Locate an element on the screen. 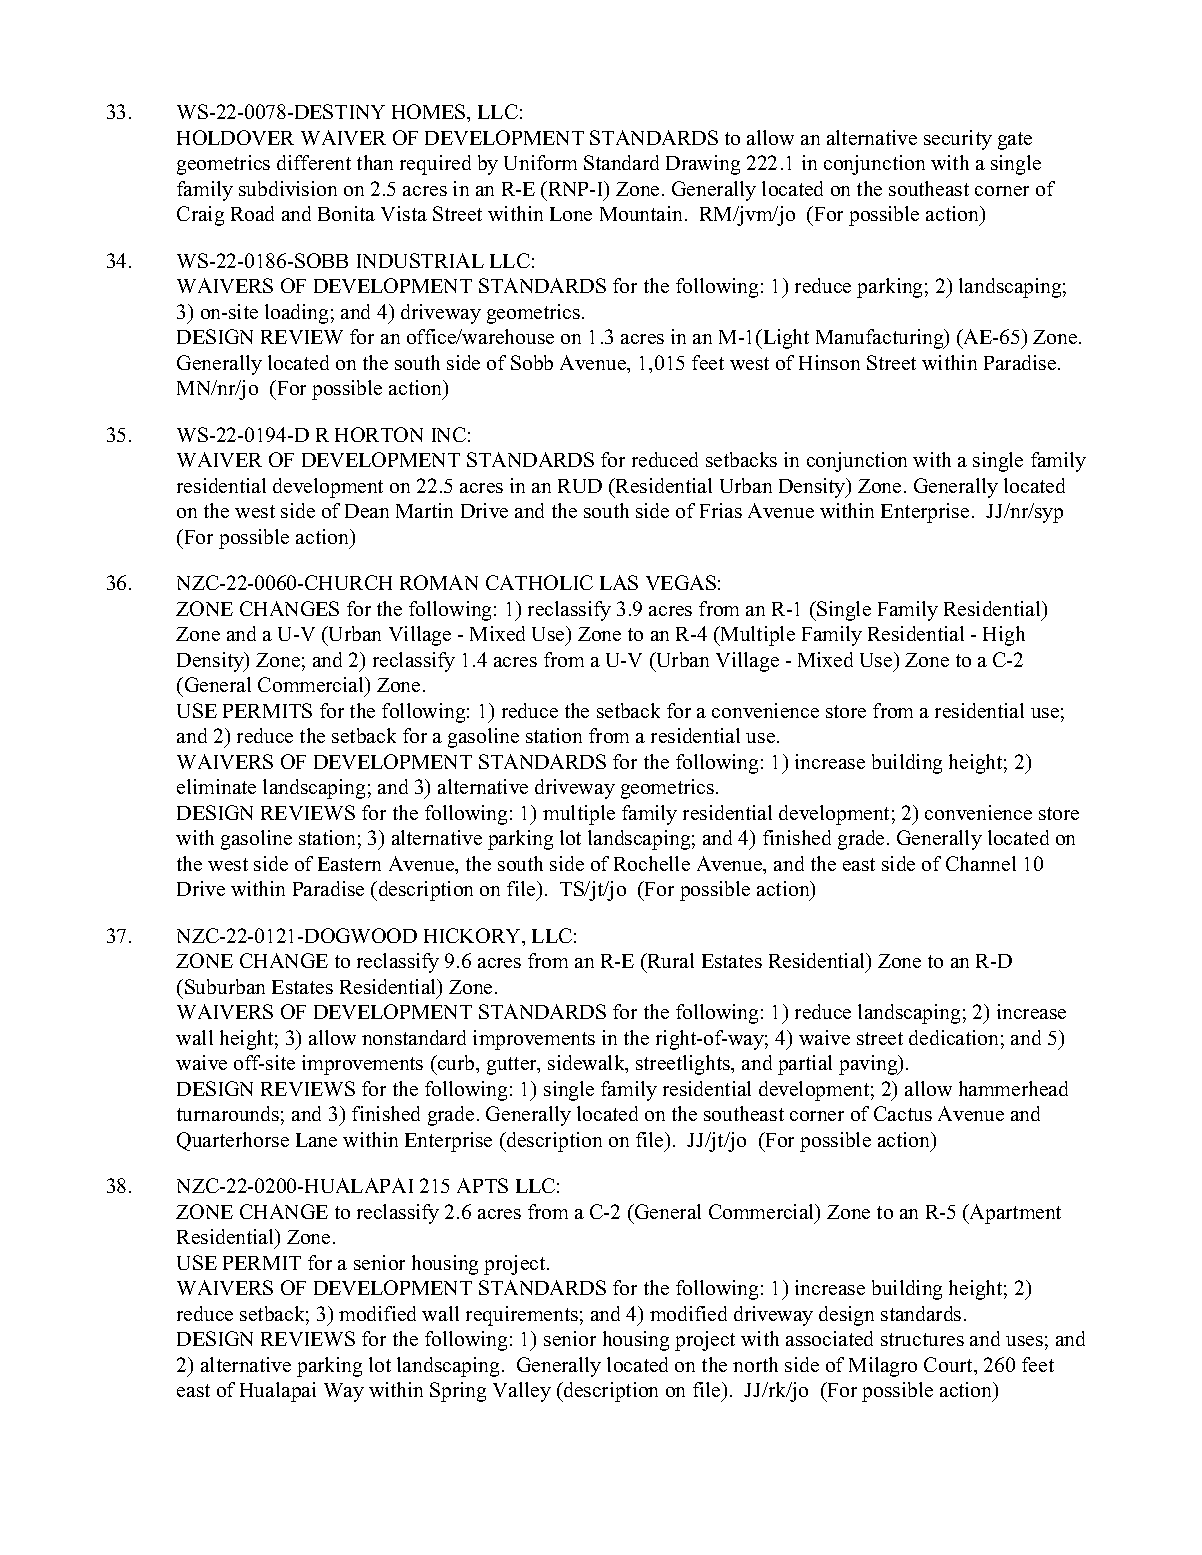 This screenshot has height=1555, width=1202. Channel is located at coordinates (981, 863).
